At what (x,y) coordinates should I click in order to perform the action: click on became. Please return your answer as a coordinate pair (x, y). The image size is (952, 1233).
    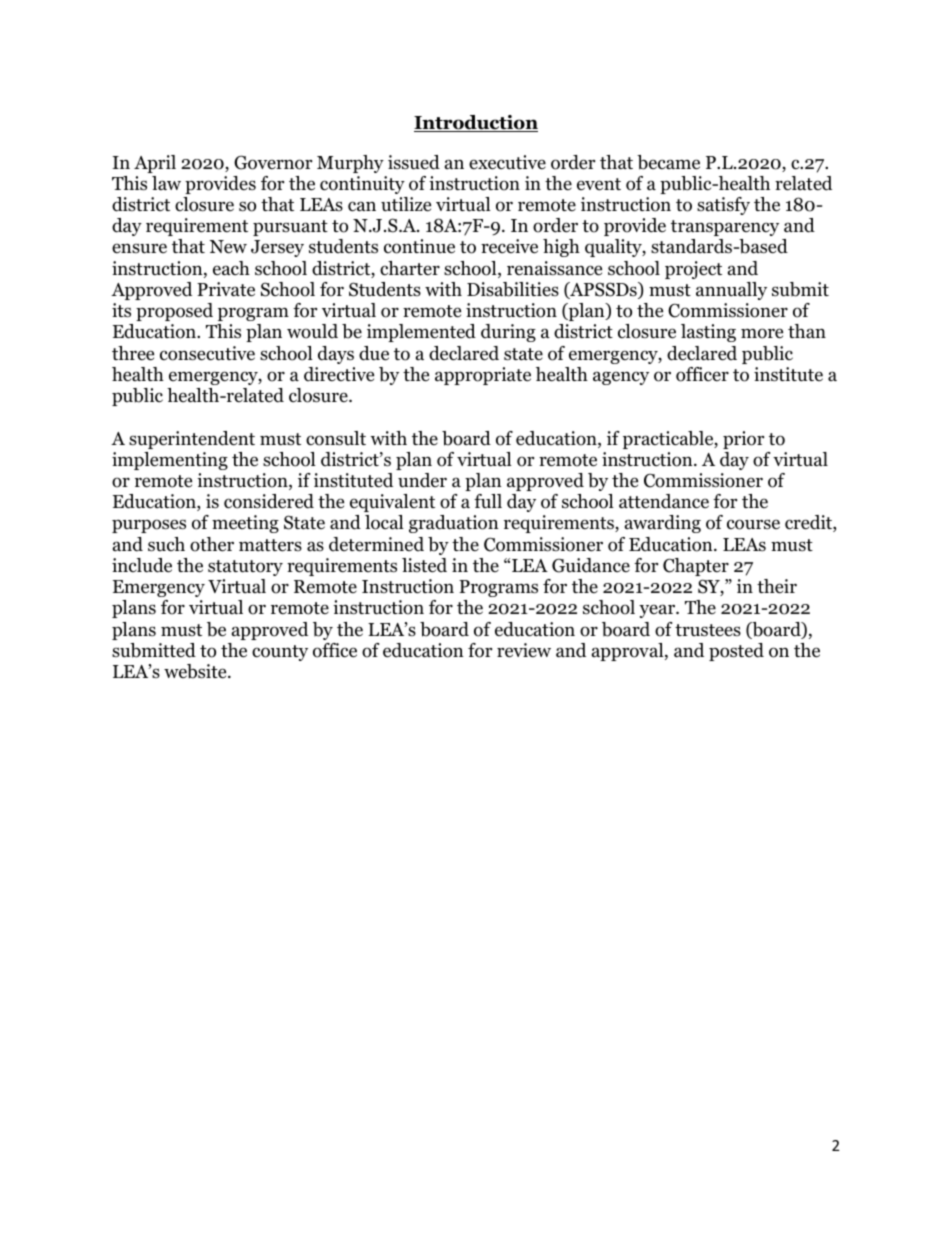
    Looking at the image, I should click on (668, 162).
